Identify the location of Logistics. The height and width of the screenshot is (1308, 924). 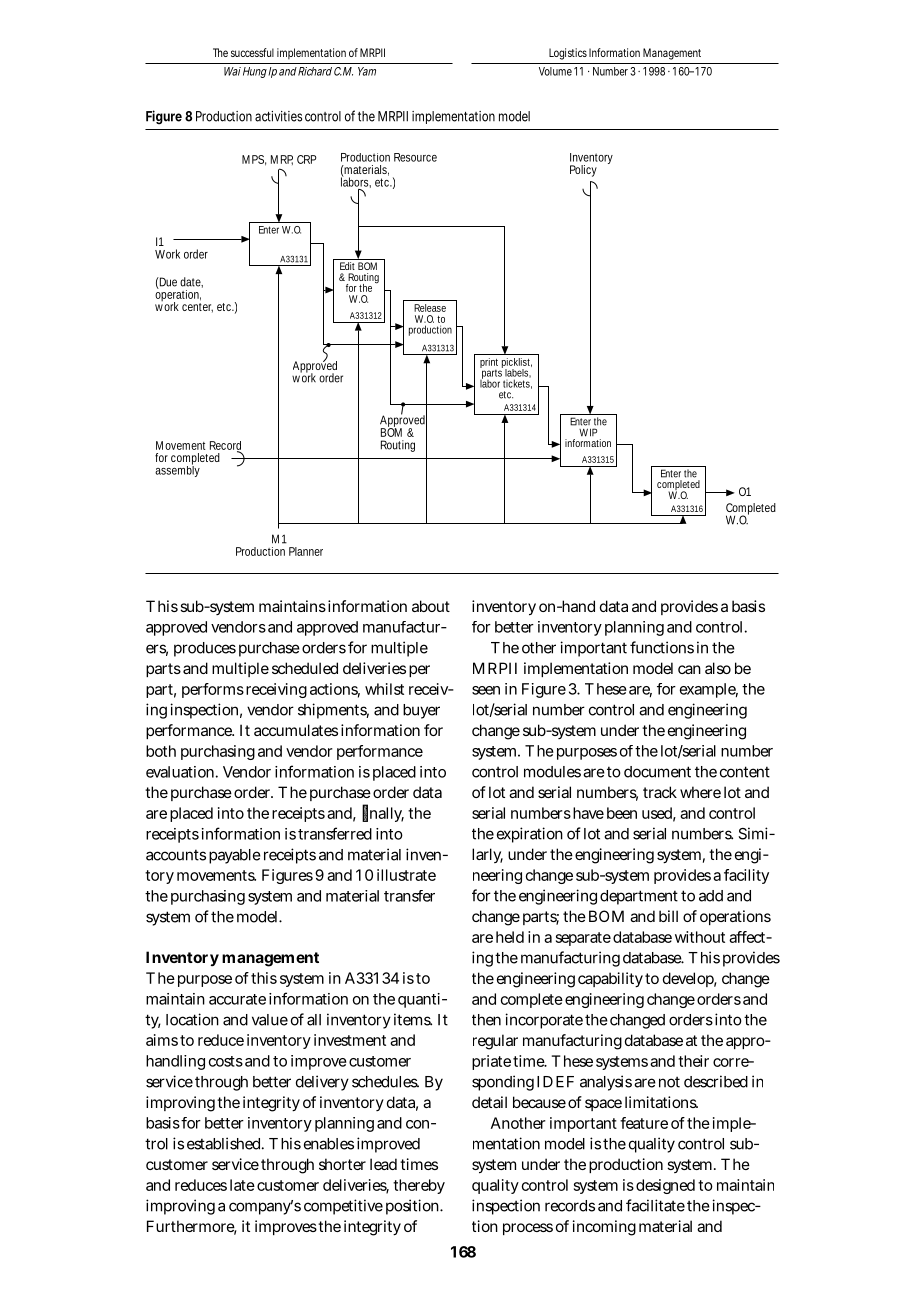
(568, 54).
